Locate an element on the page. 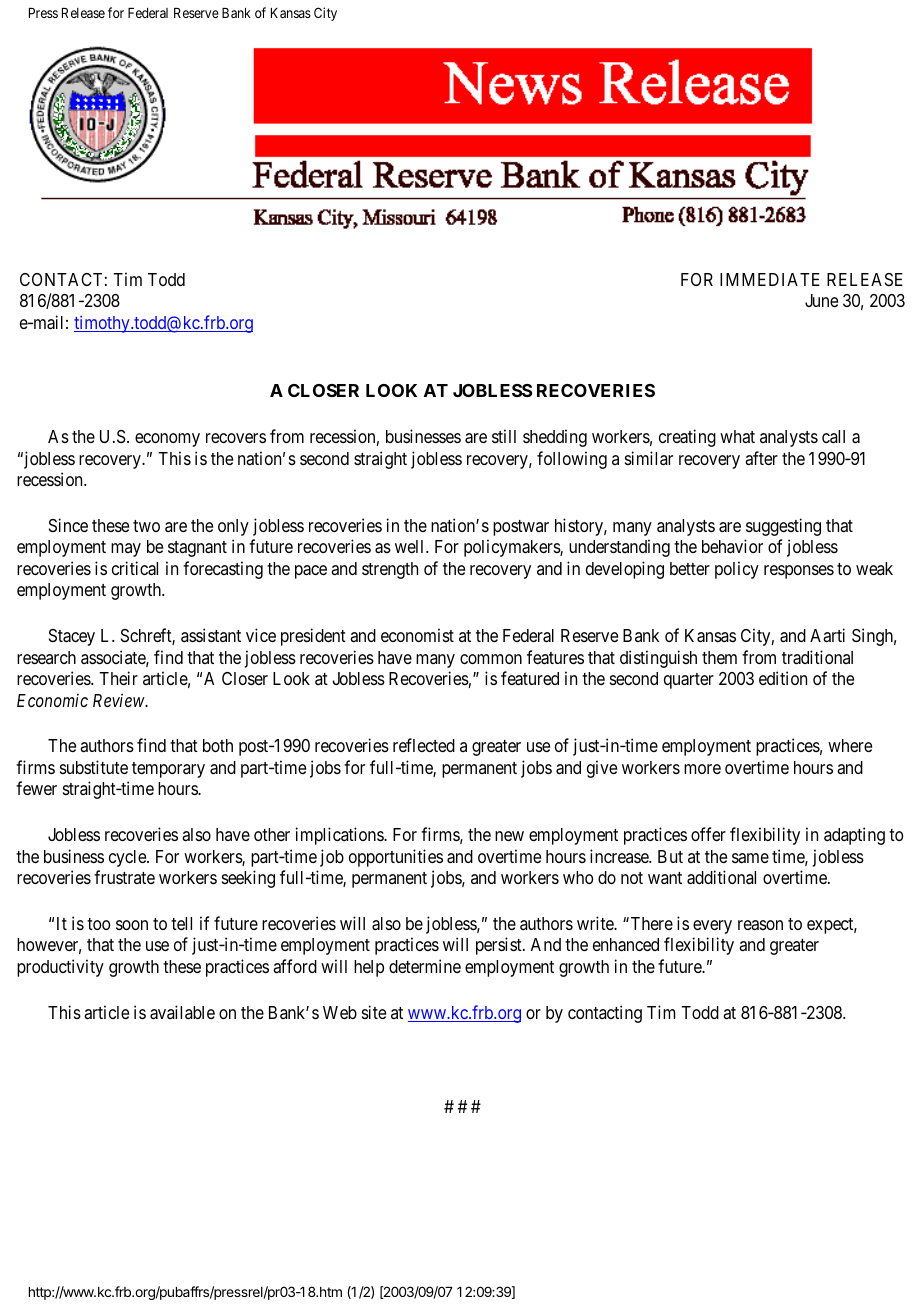 This document has height=1308, width=924. economy is located at coordinates (167, 440).
